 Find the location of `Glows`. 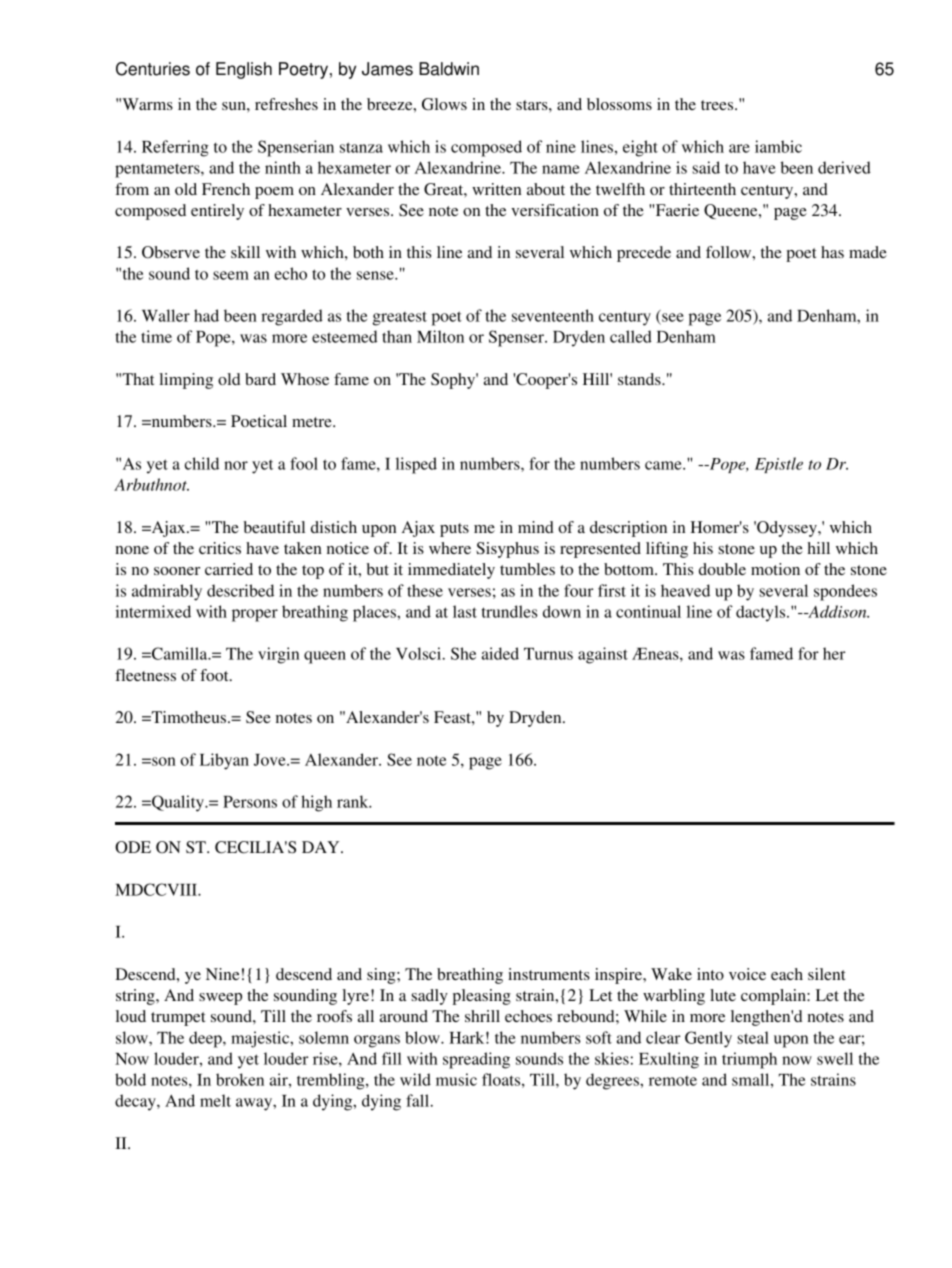

Glows is located at coordinates (444, 104).
